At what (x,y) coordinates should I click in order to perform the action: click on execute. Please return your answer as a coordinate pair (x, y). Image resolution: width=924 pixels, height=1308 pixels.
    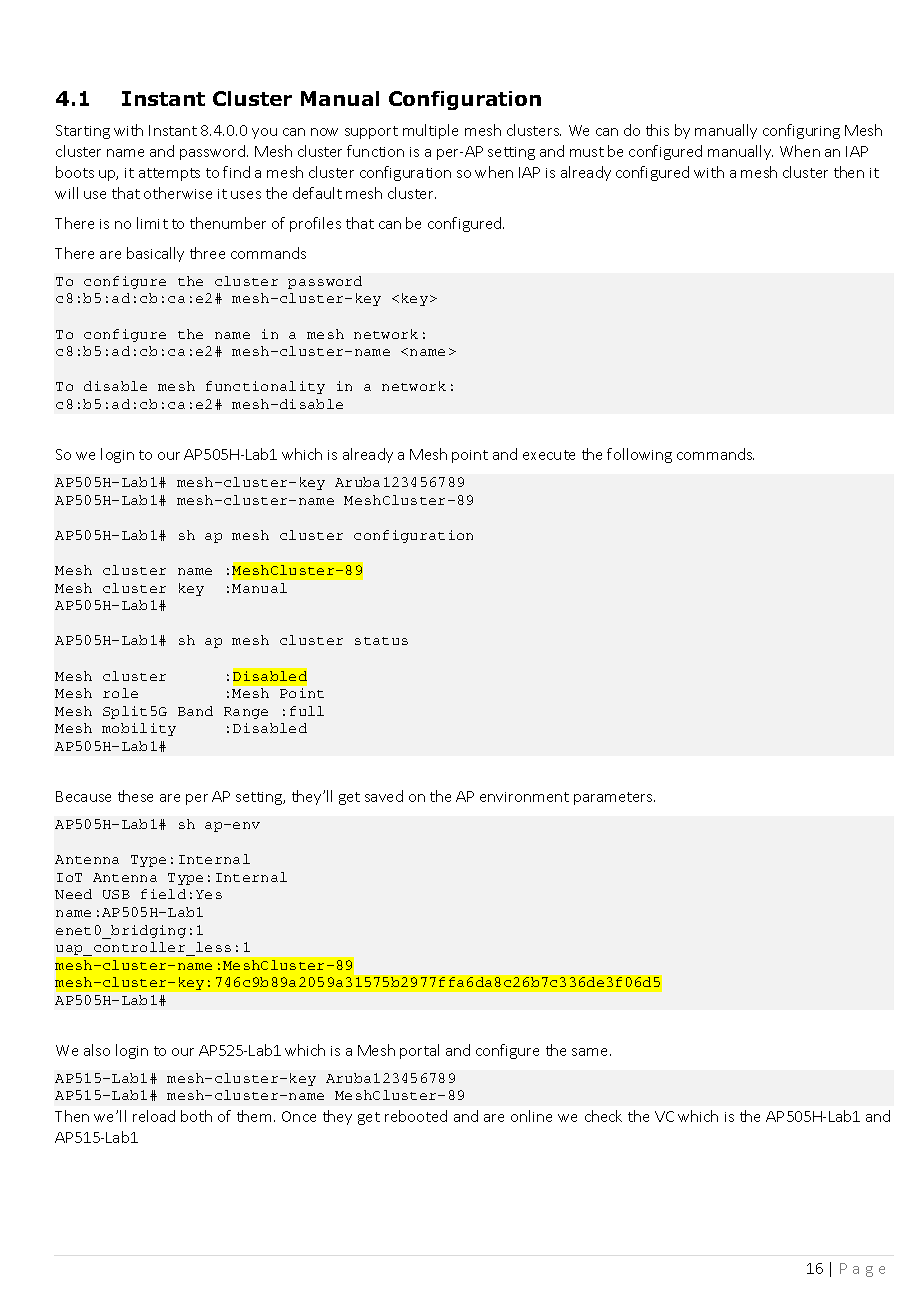
    Looking at the image, I should click on (549, 455).
